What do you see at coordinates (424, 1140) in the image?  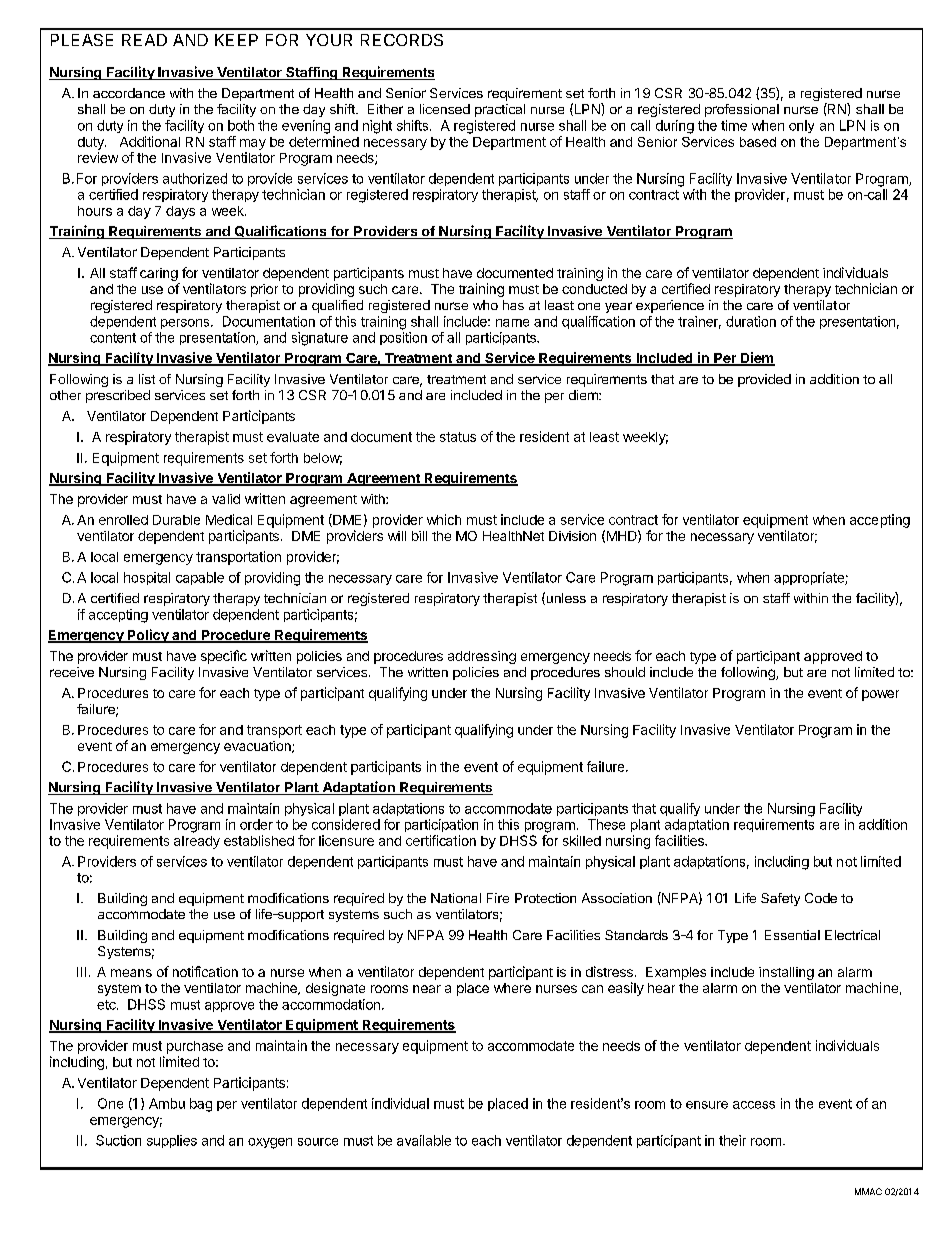 I see `available` at bounding box center [424, 1140].
